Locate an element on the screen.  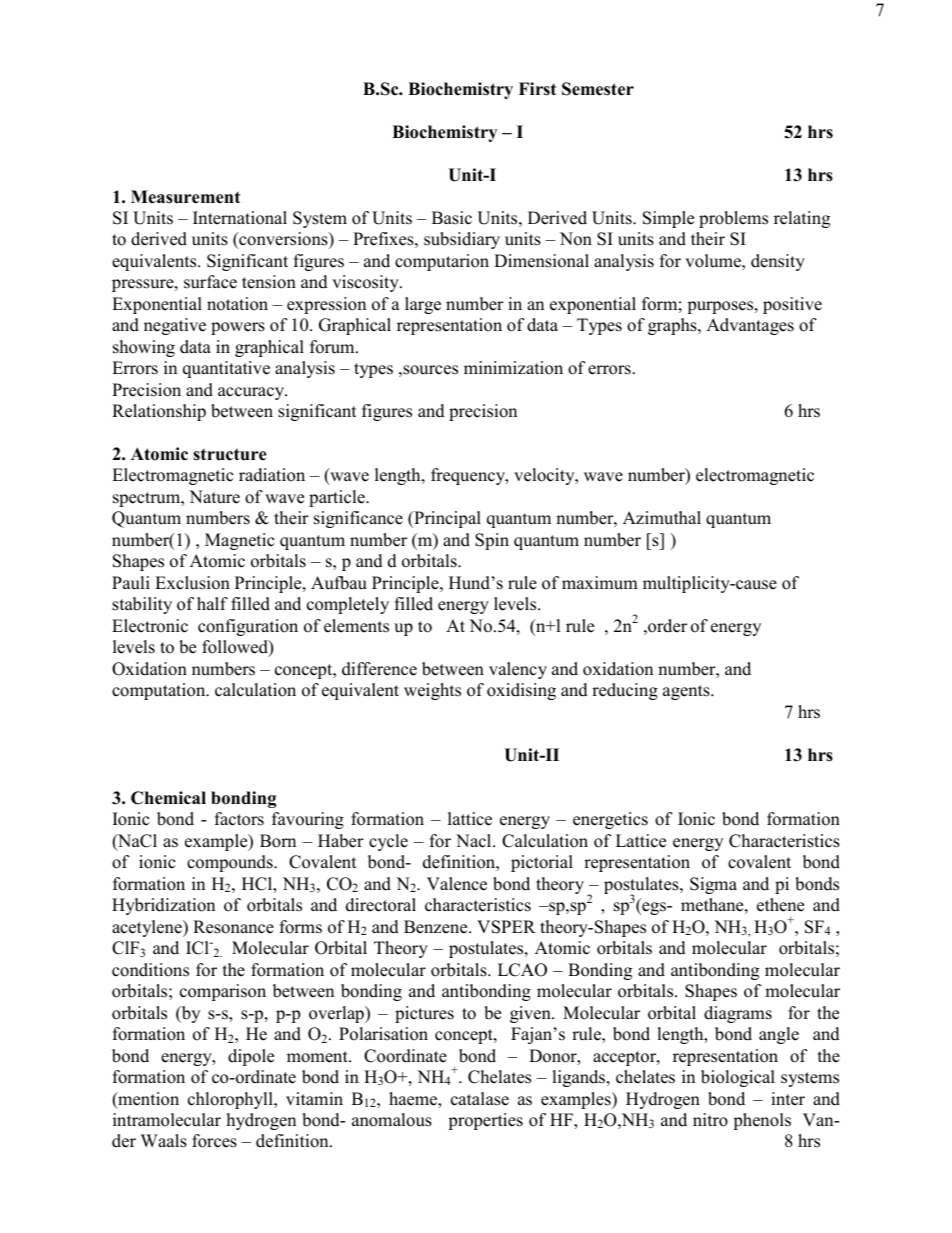
catalase is located at coordinates (480, 1099).
